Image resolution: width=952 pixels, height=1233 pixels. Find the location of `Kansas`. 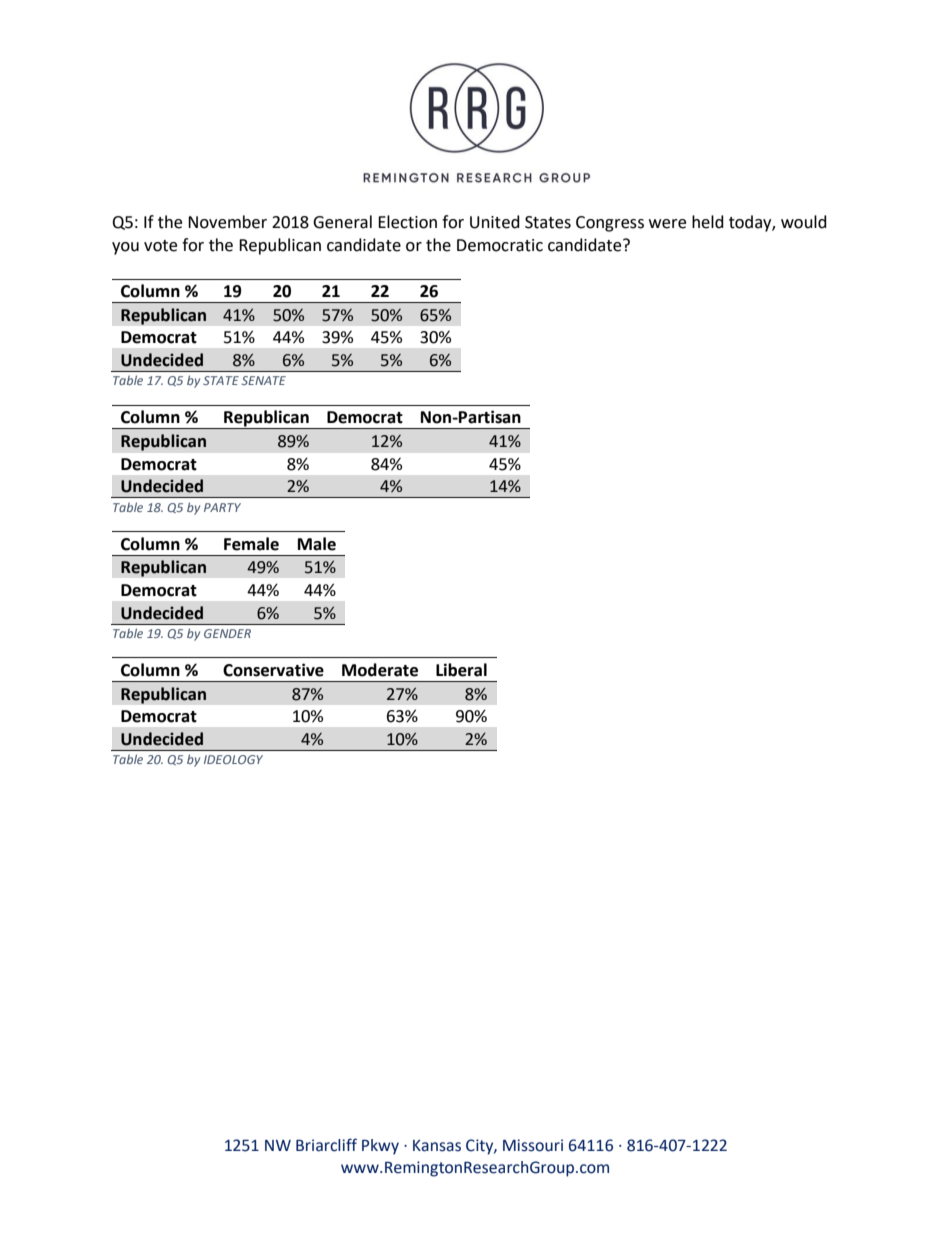

Kansas is located at coordinates (437, 1146).
